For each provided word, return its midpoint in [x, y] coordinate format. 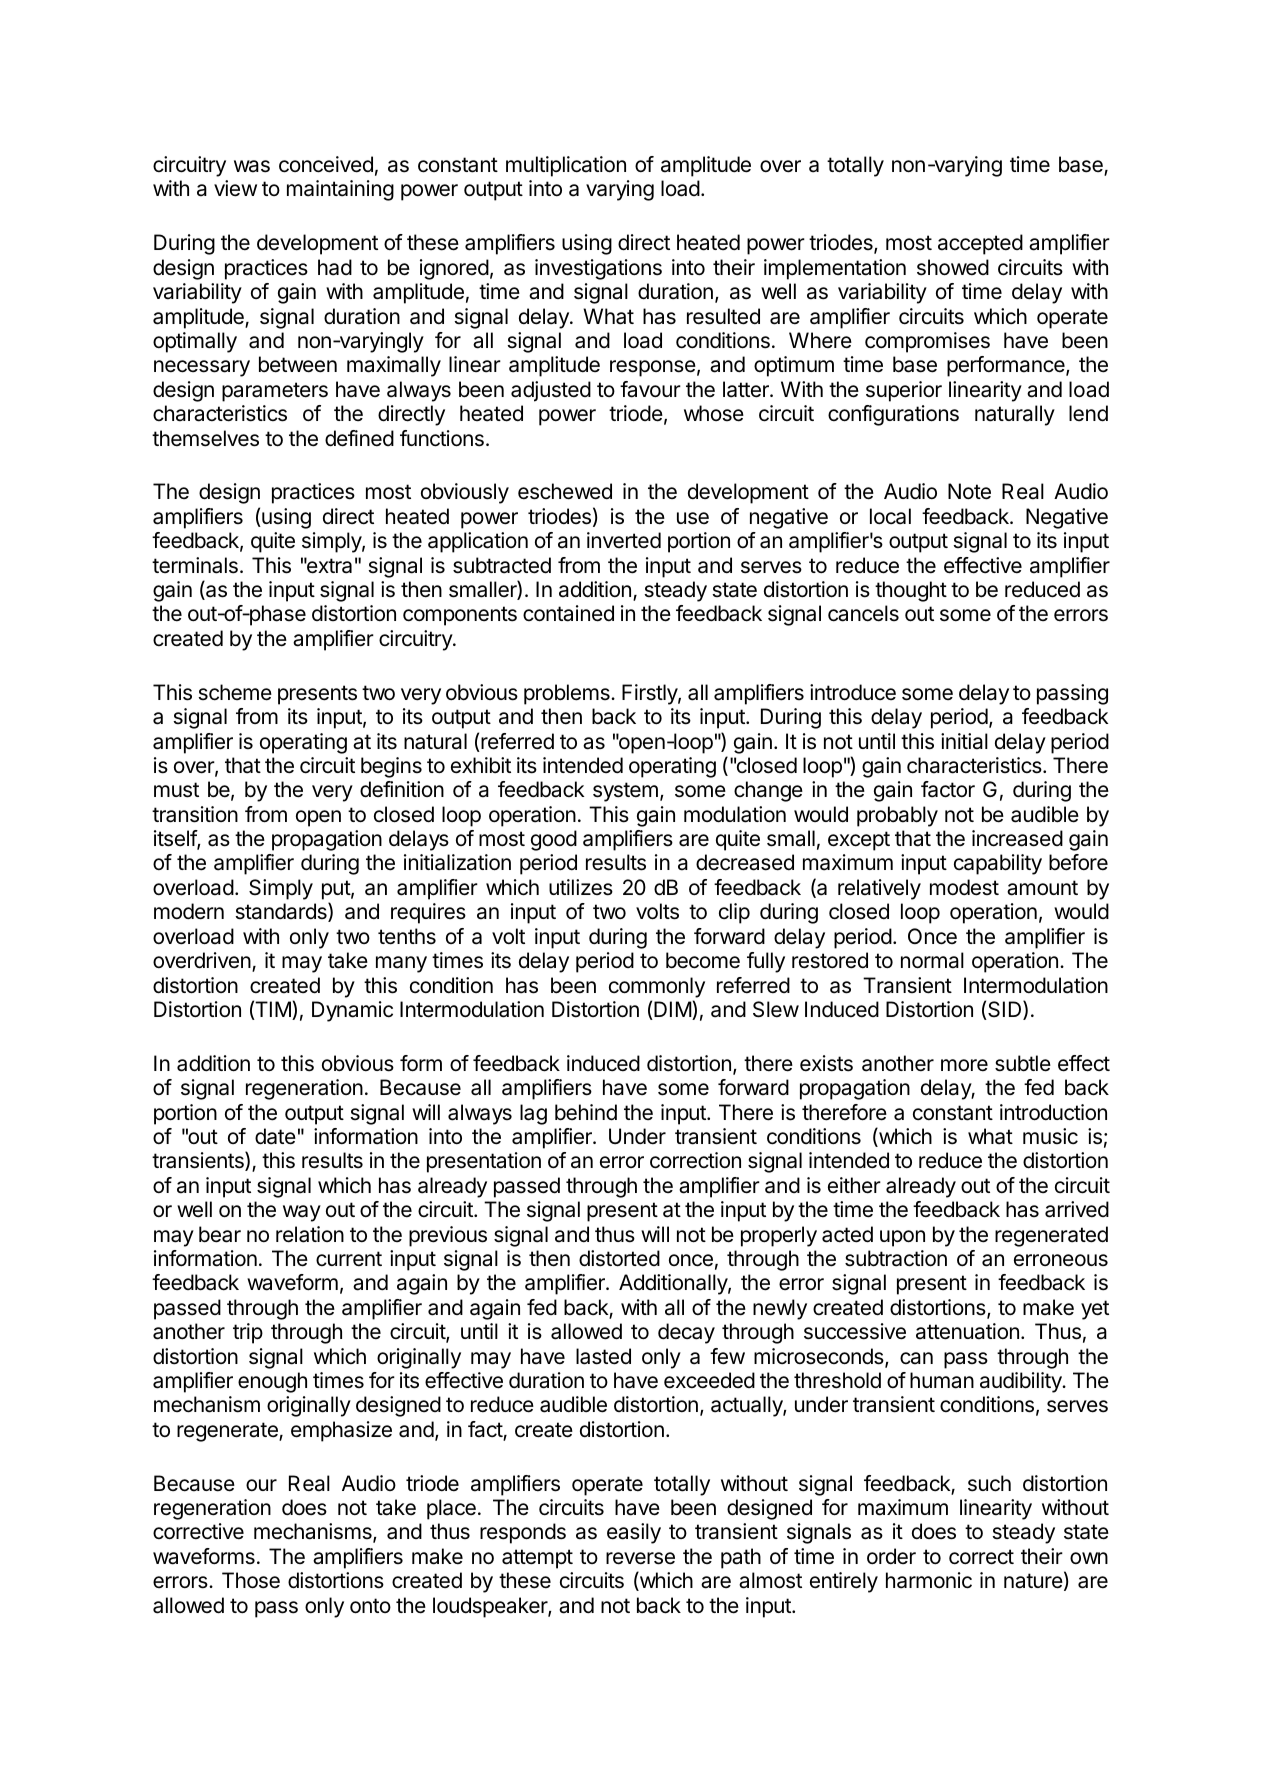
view [235, 188]
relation [310, 1234]
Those [251, 1580]
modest [964, 887]
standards [282, 912]
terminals [195, 565]
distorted [619, 1258]
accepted [980, 244]
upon [902, 1238]
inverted [624, 540]
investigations [598, 269]
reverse [640, 1558]
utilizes [581, 887]
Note [969, 491]
